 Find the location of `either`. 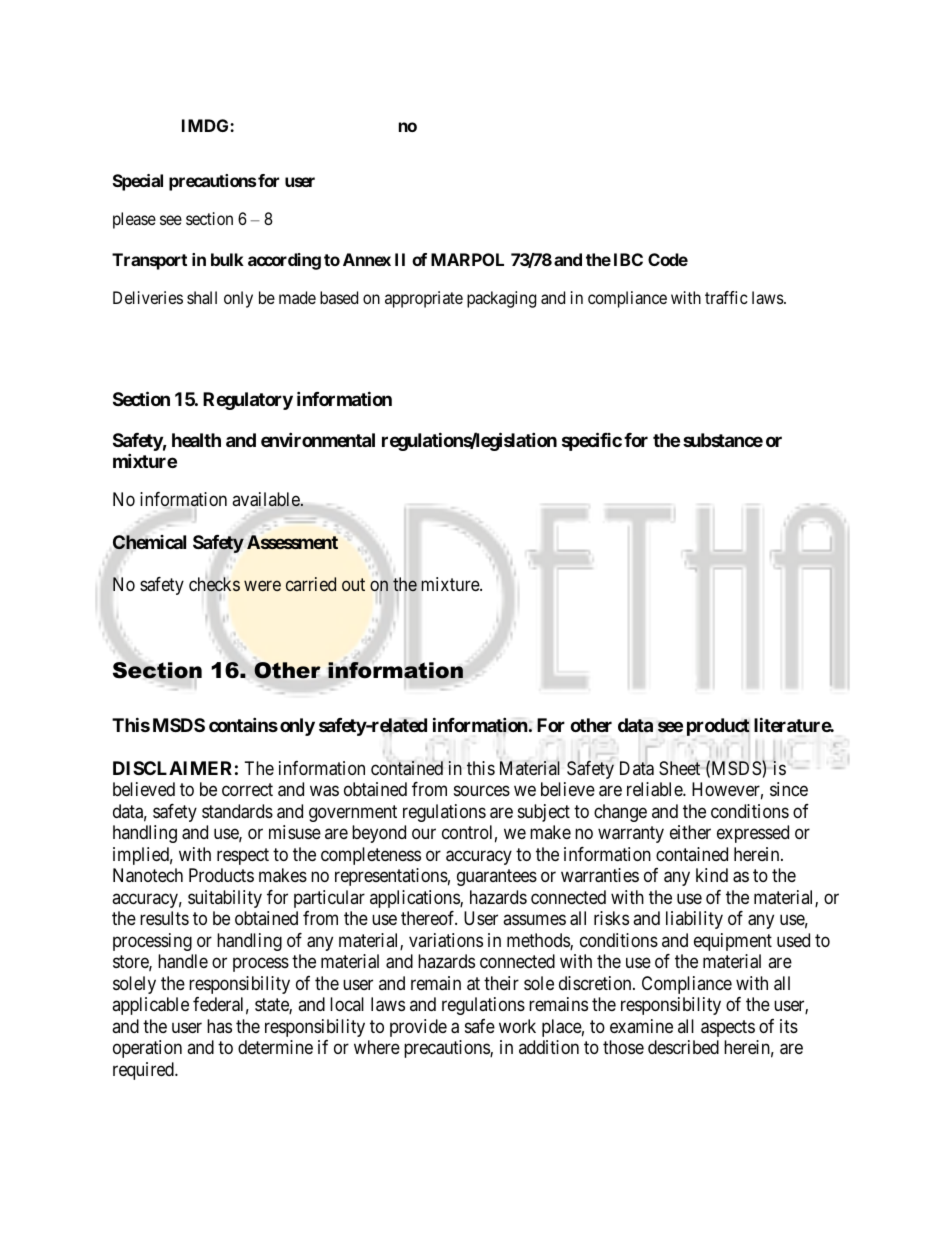

either is located at coordinates (690, 832).
